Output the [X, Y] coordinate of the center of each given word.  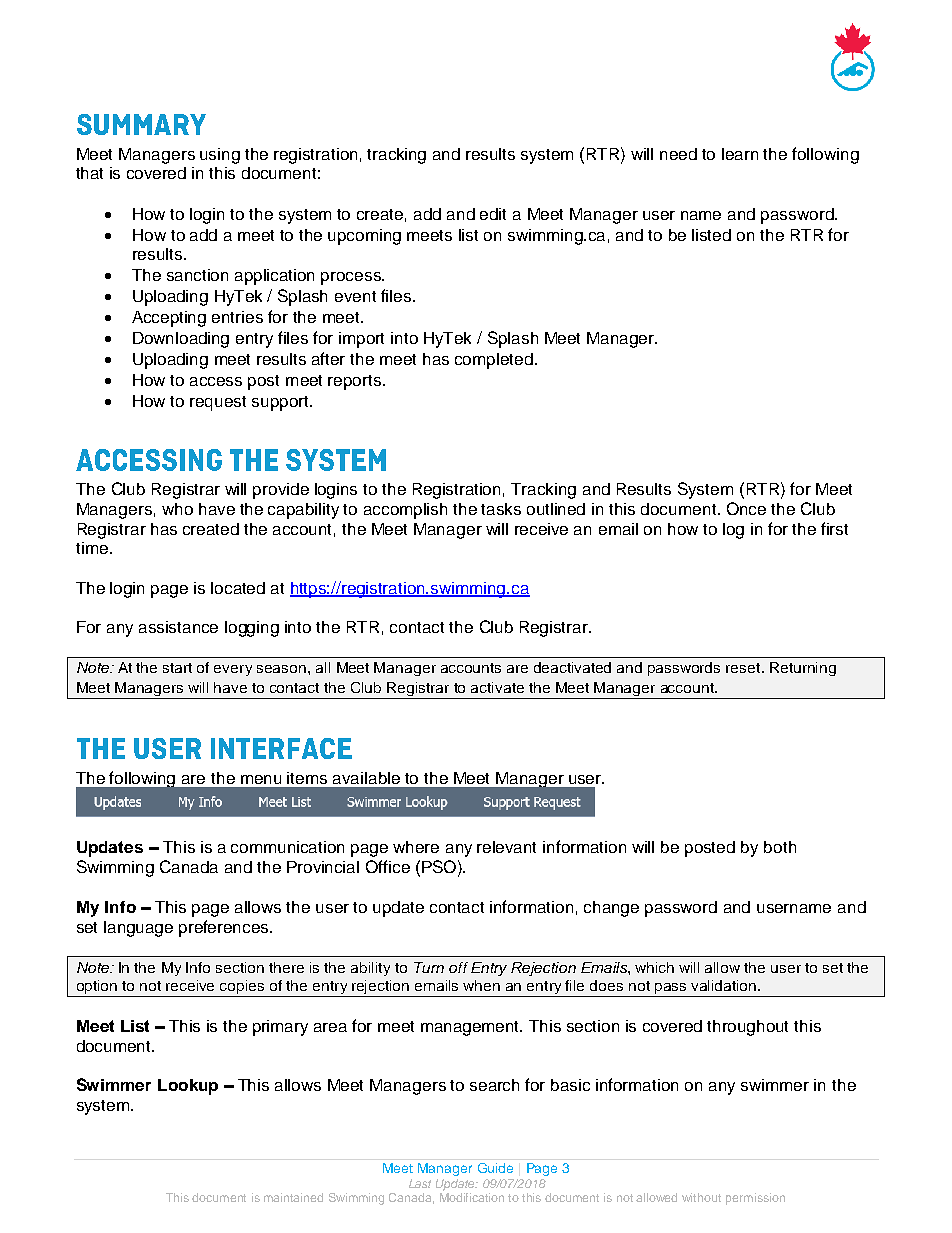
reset [744, 668]
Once [746, 508]
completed [494, 361]
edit [493, 214]
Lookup [188, 1087]
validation [725, 985]
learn [740, 154]
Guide [495, 1168]
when [481, 985]
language [138, 929]
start [177, 668]
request [218, 403]
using [220, 156]
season [281, 669]
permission [755, 1199]
